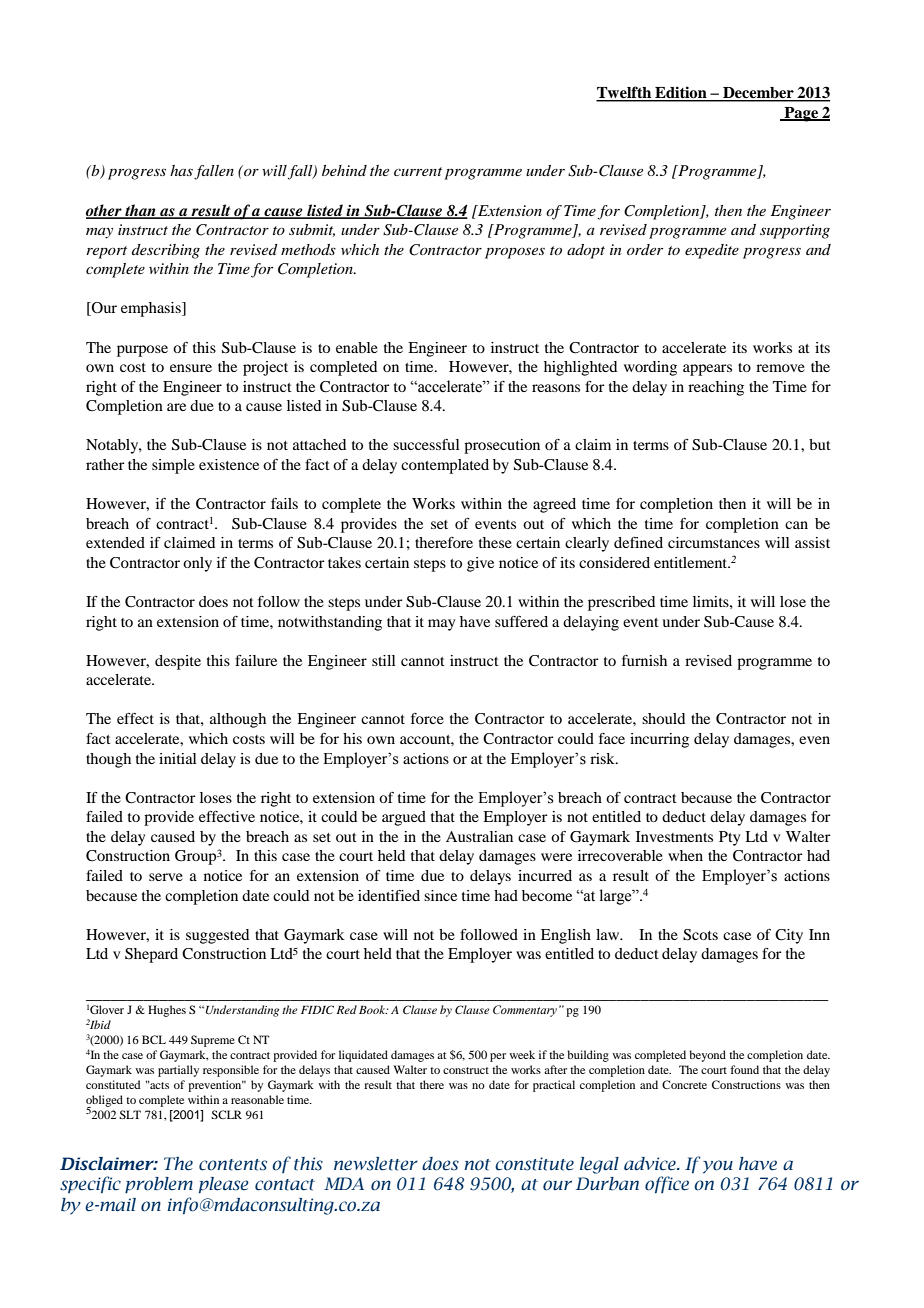 The height and width of the screenshot is (1308, 924). What do you see at coordinates (173, 466) in the screenshot?
I see `simple` at bounding box center [173, 466].
